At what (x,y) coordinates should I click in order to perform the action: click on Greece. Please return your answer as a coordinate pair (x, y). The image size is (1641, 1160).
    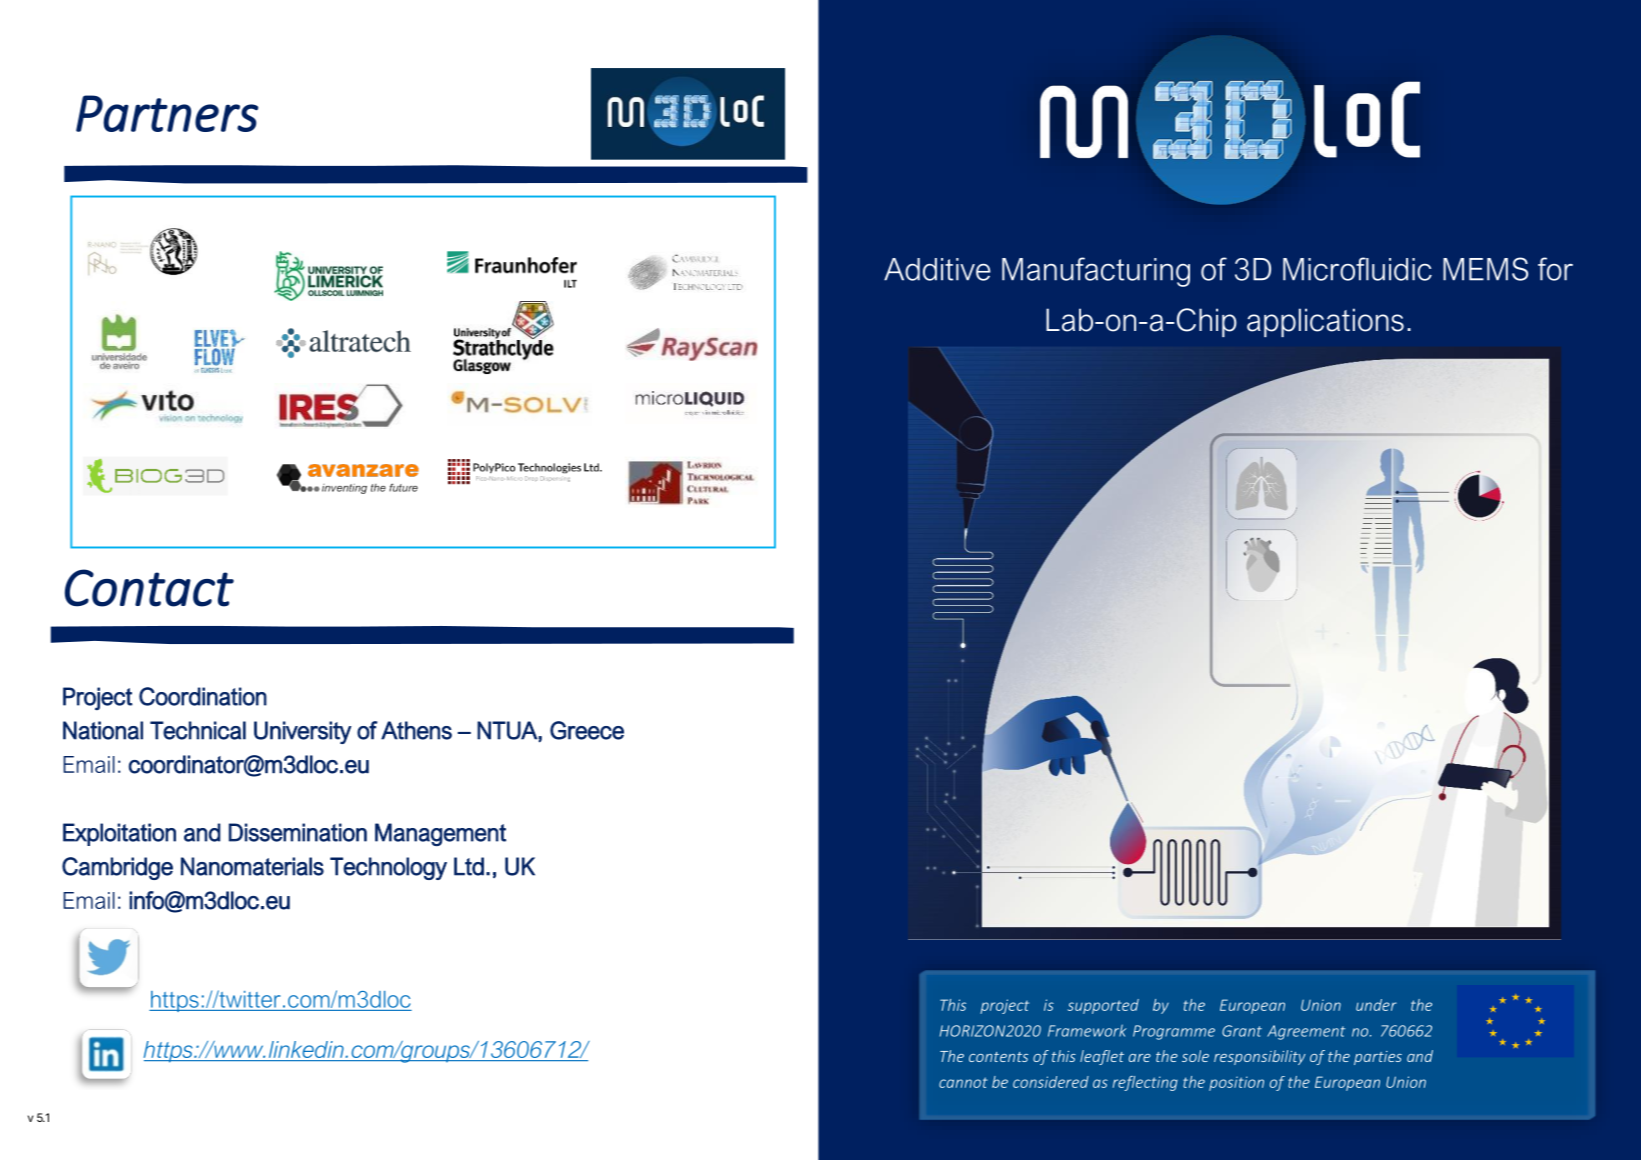
    Looking at the image, I should click on (587, 730).
